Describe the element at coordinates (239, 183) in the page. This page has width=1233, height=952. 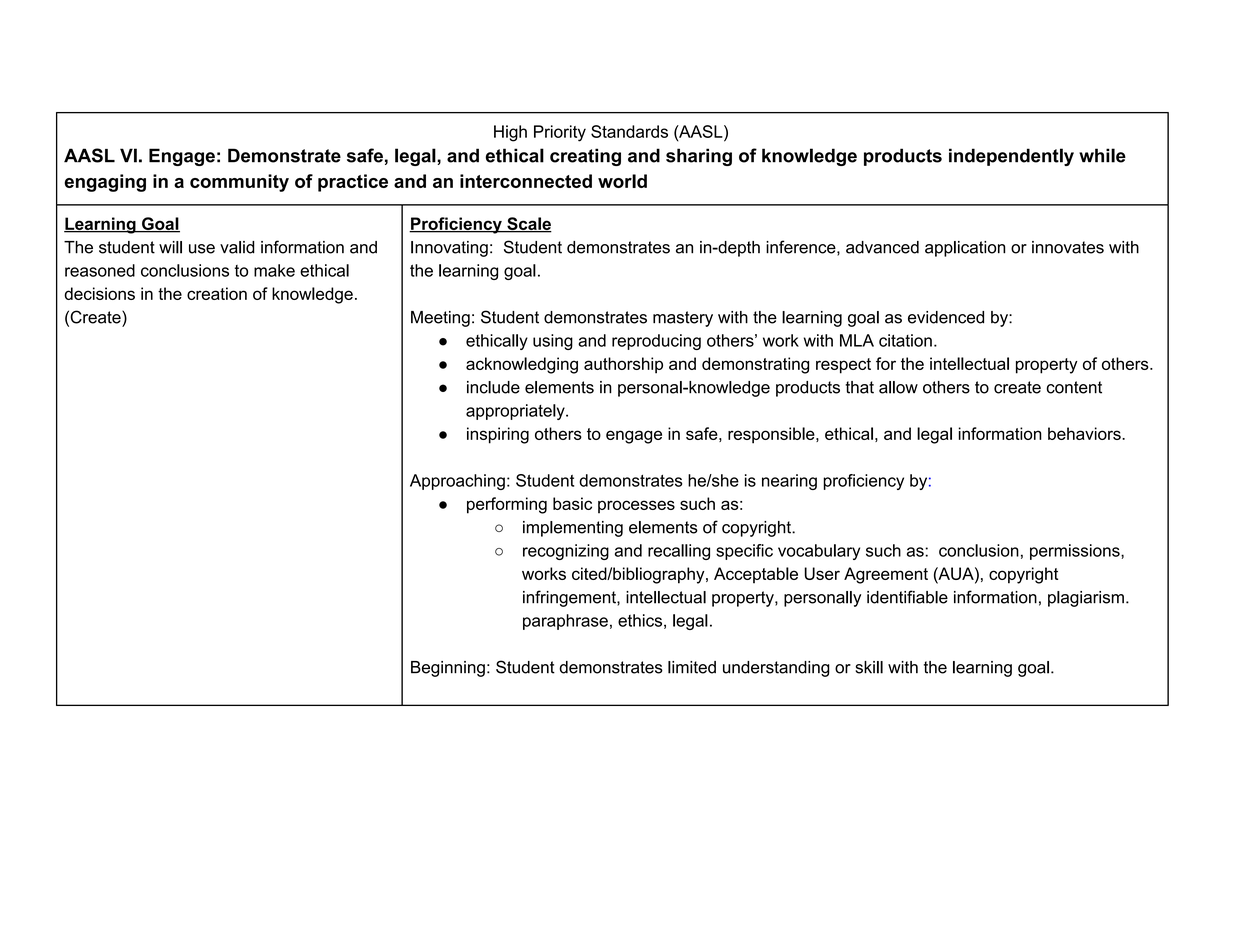
I see `community` at that location.
